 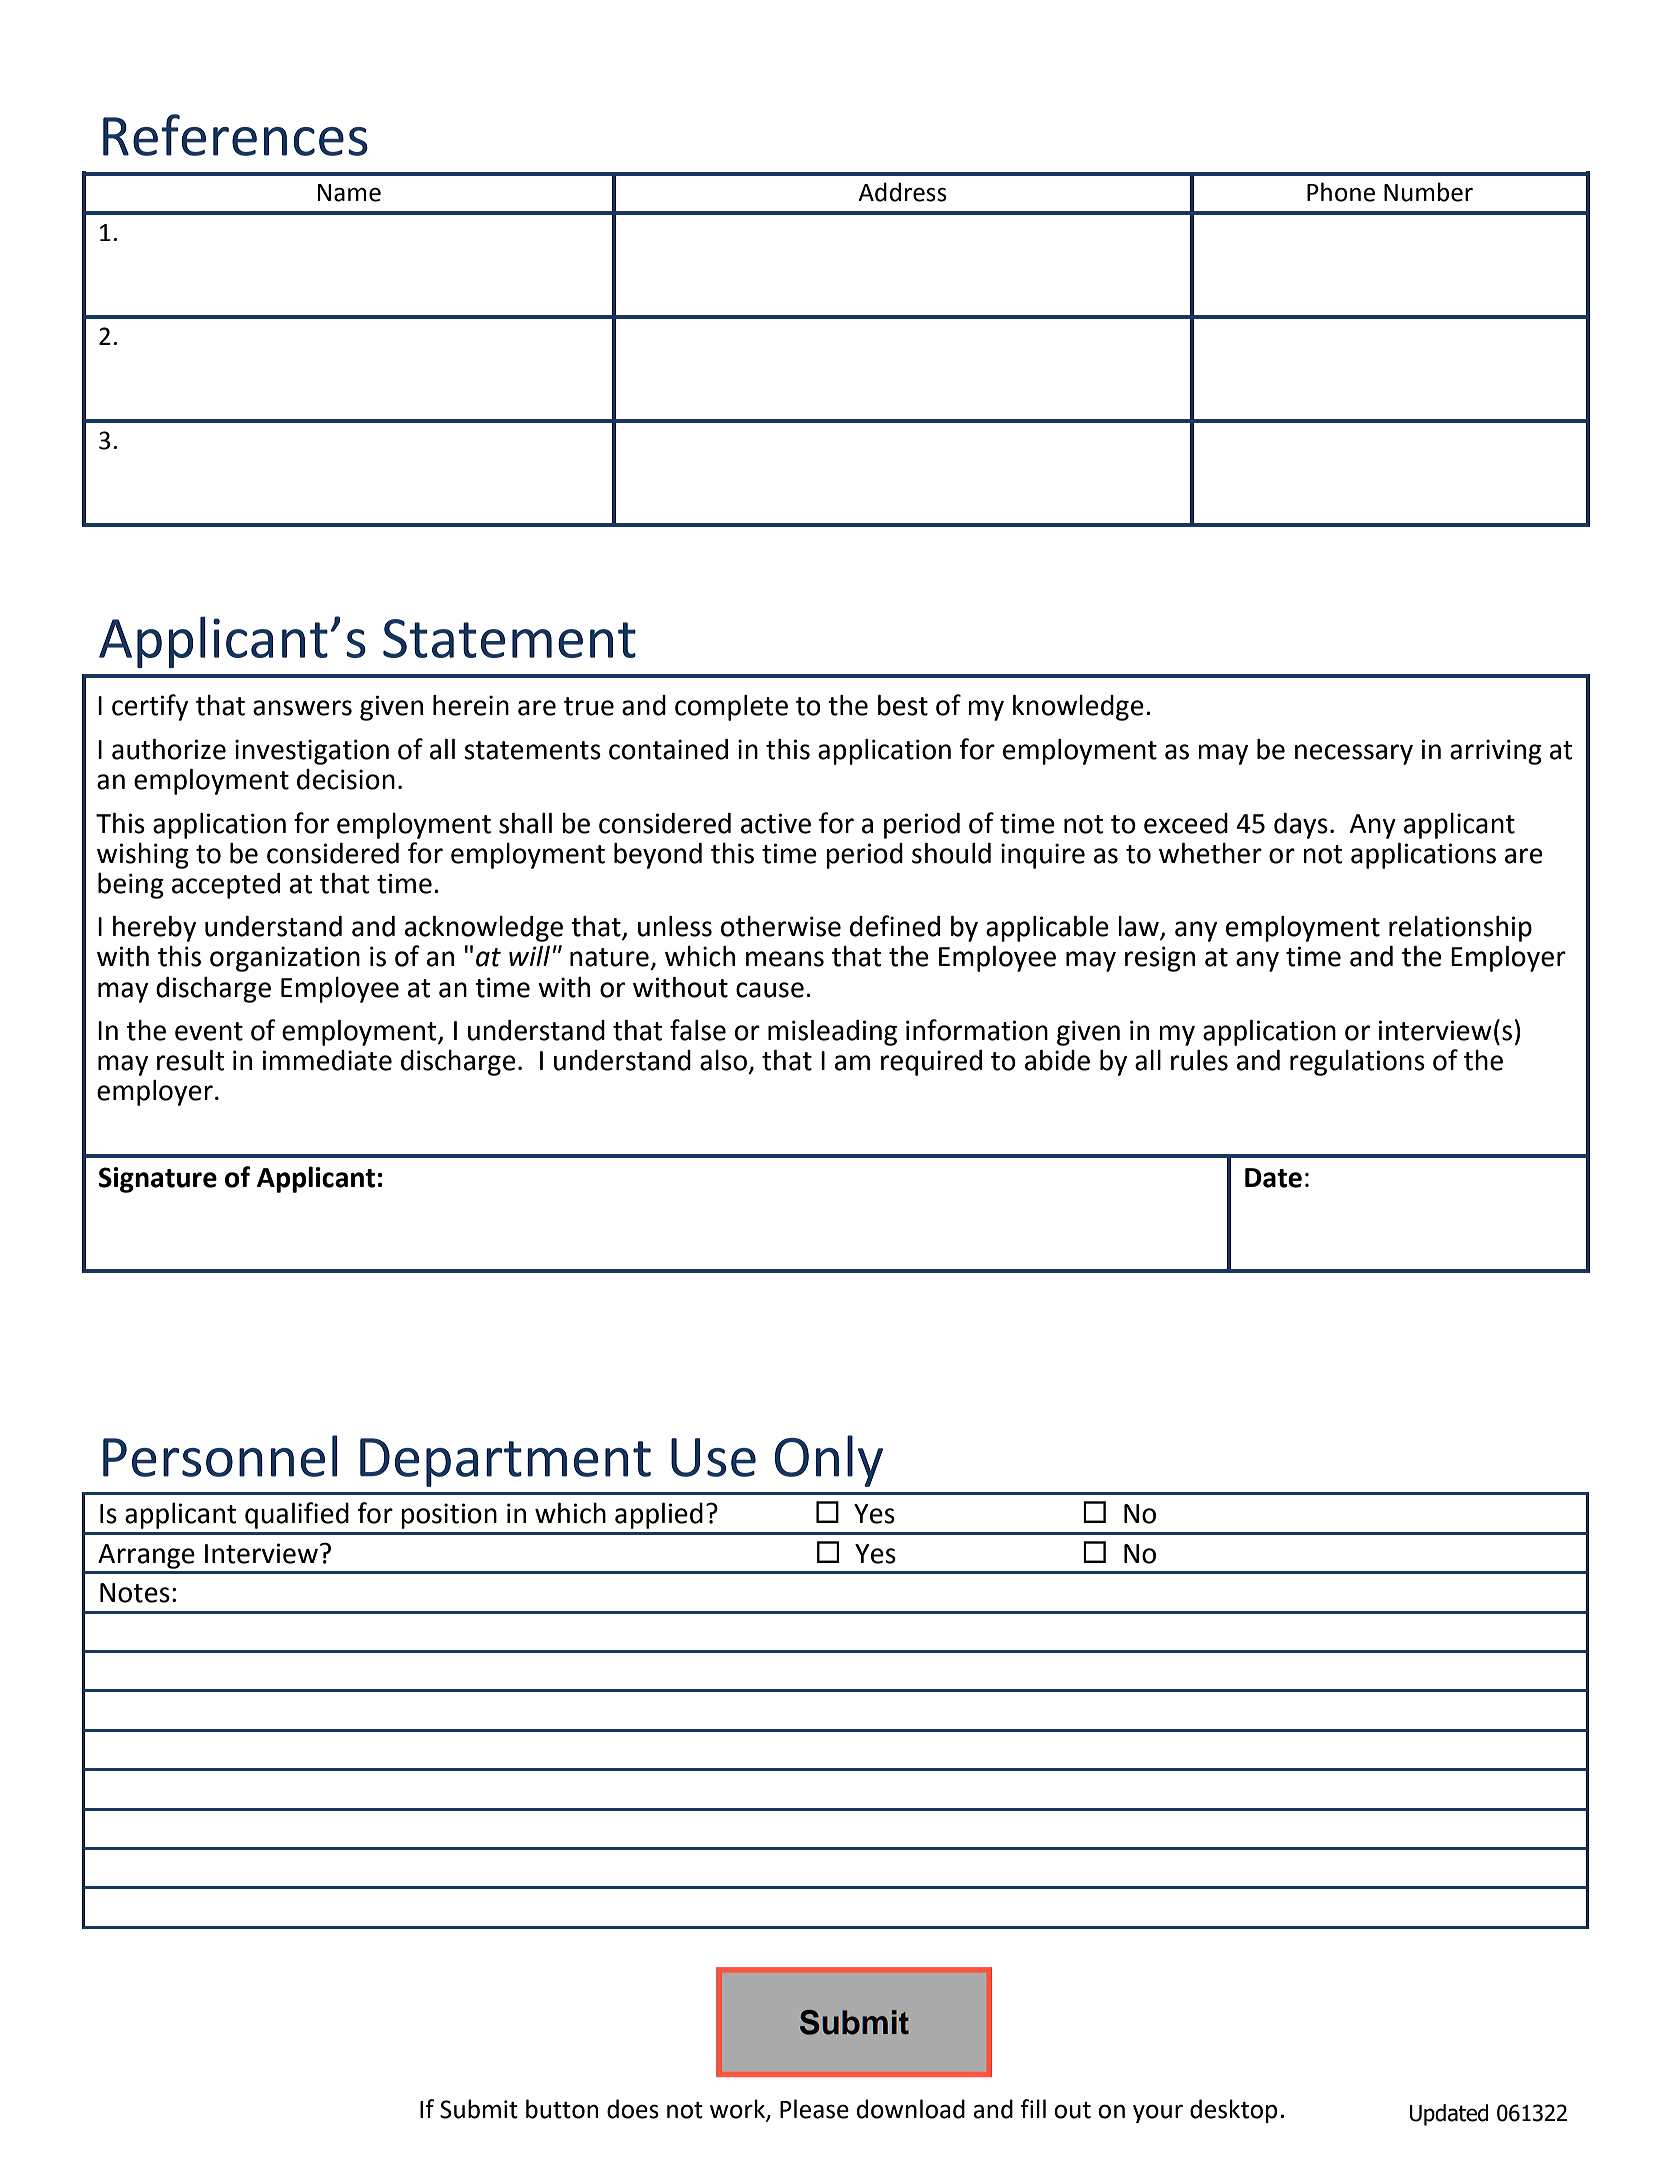 I want to click on relationship, so click(x=1460, y=929).
